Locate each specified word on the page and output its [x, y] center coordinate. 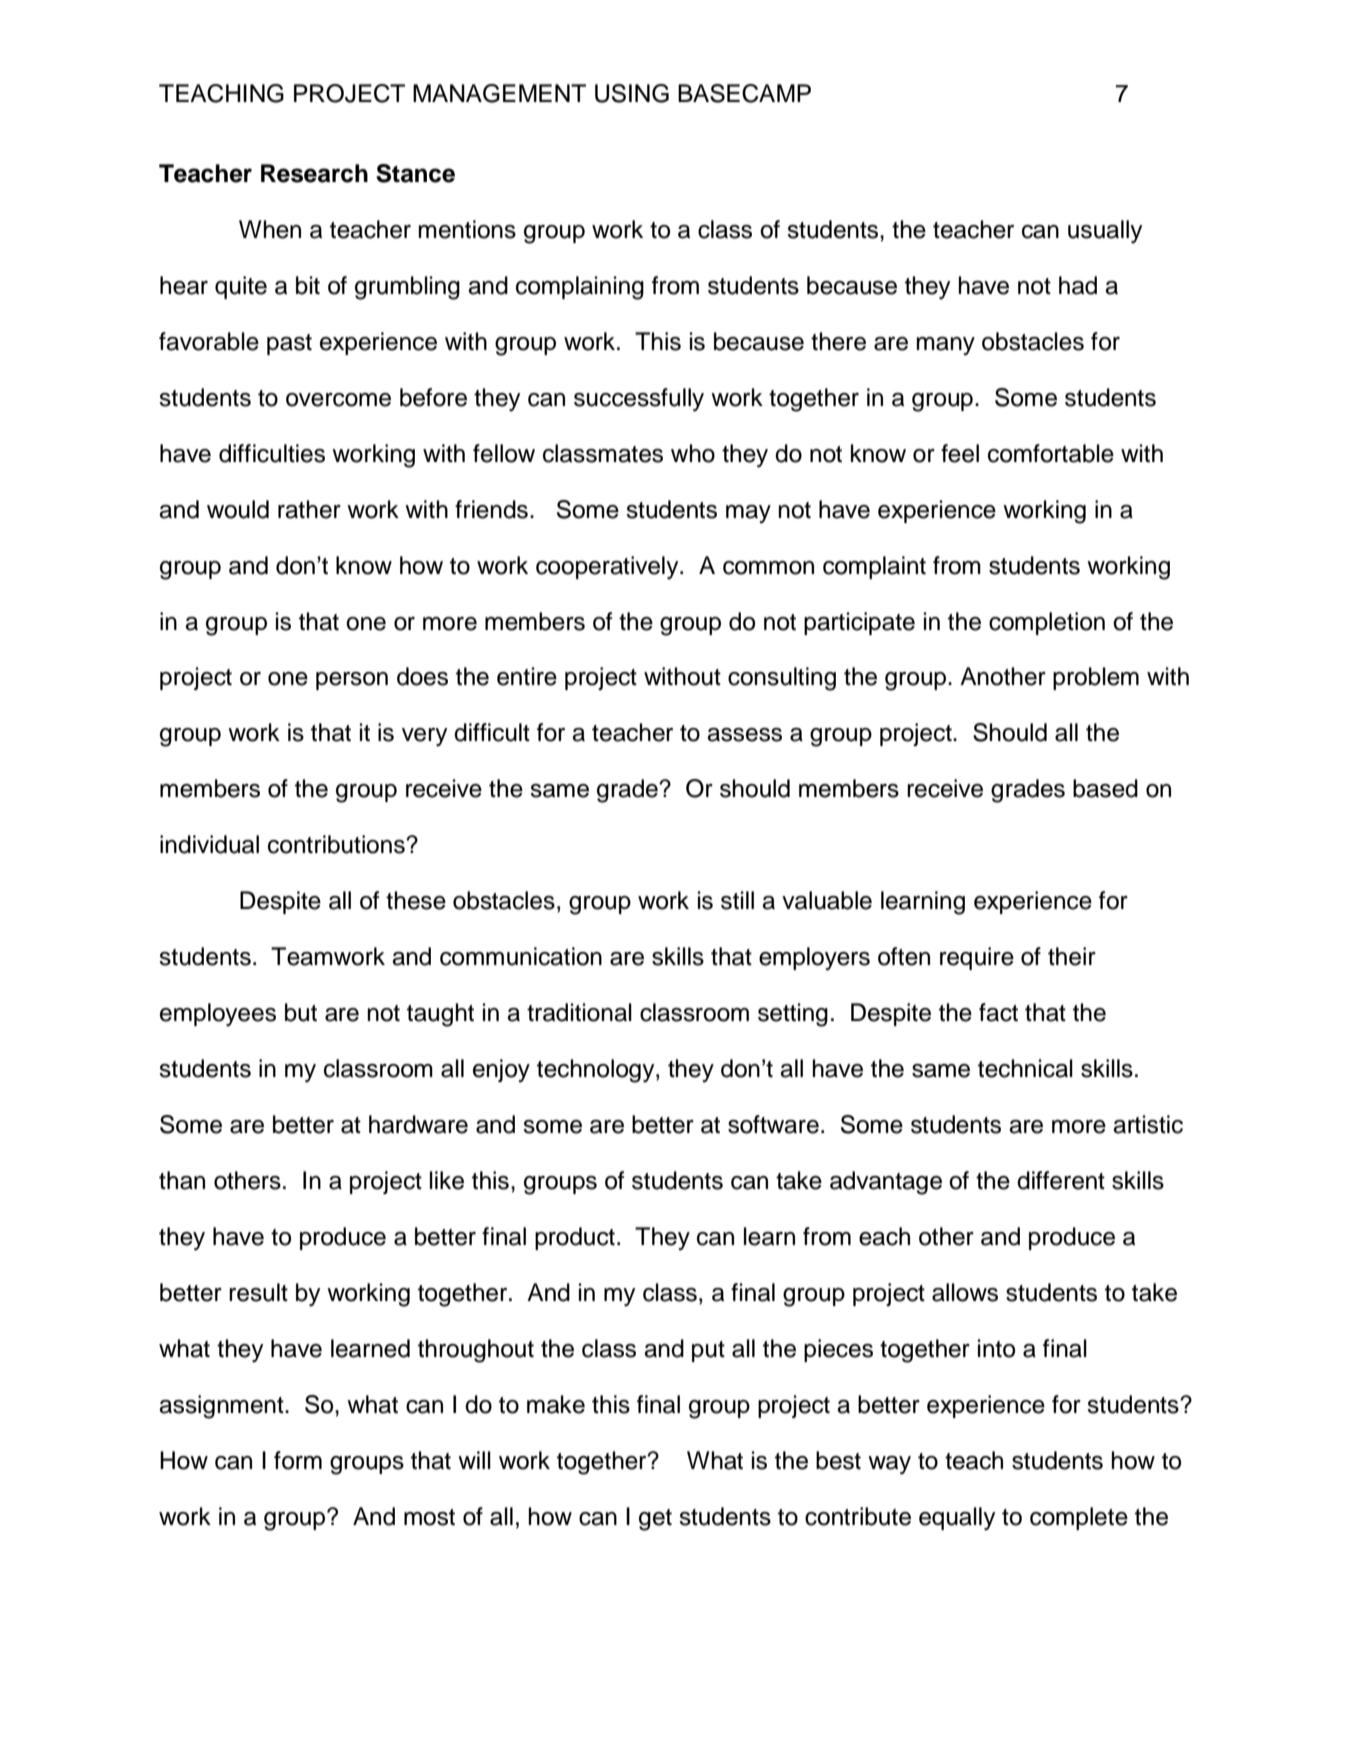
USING [632, 93]
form [298, 1460]
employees [218, 1015]
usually [1105, 232]
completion [1047, 623]
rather [309, 509]
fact [998, 1012]
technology [597, 1071]
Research [314, 173]
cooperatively [608, 568]
